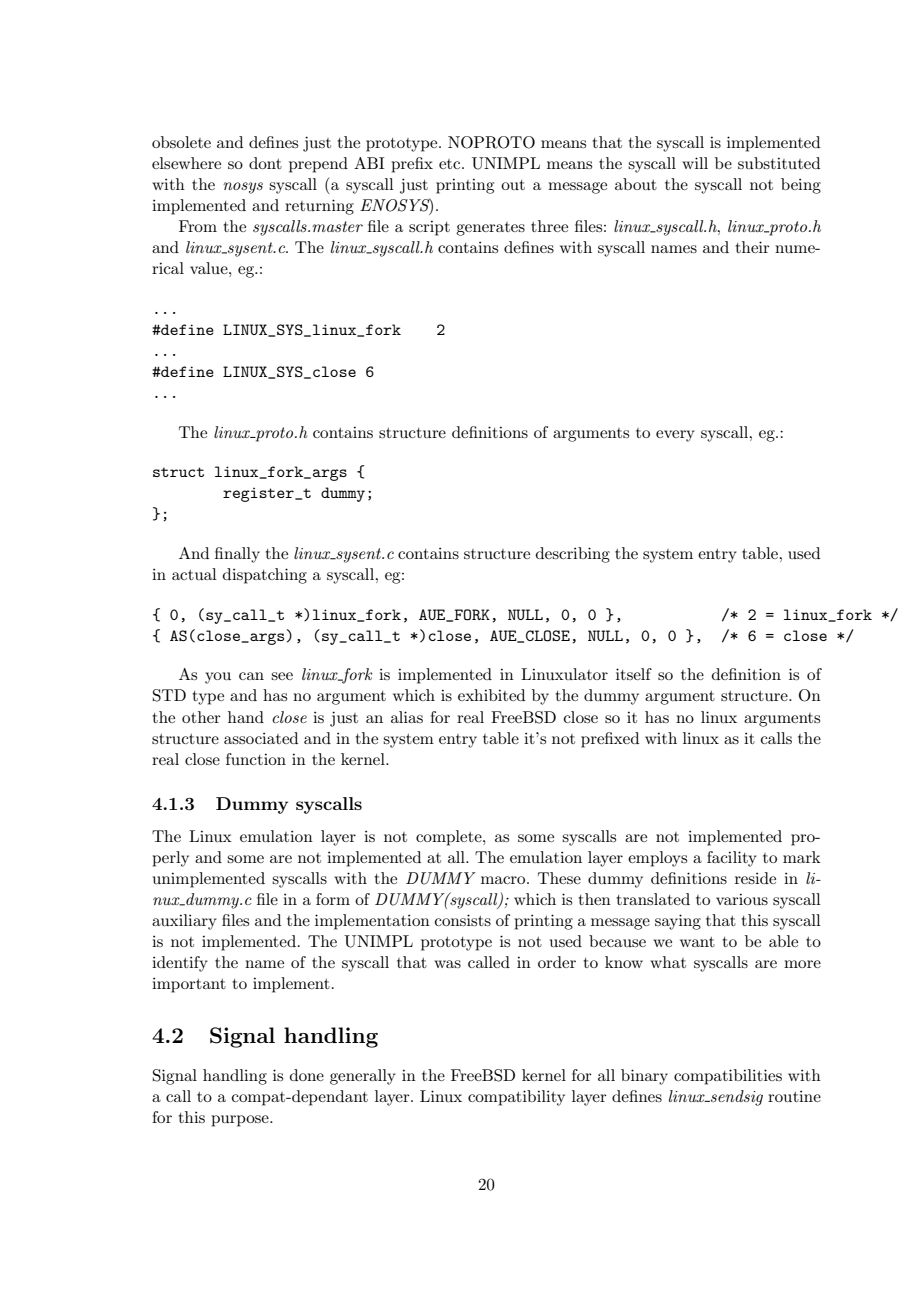  Describe the element at coordinates (695, 163) in the screenshot. I see `will` at that location.
